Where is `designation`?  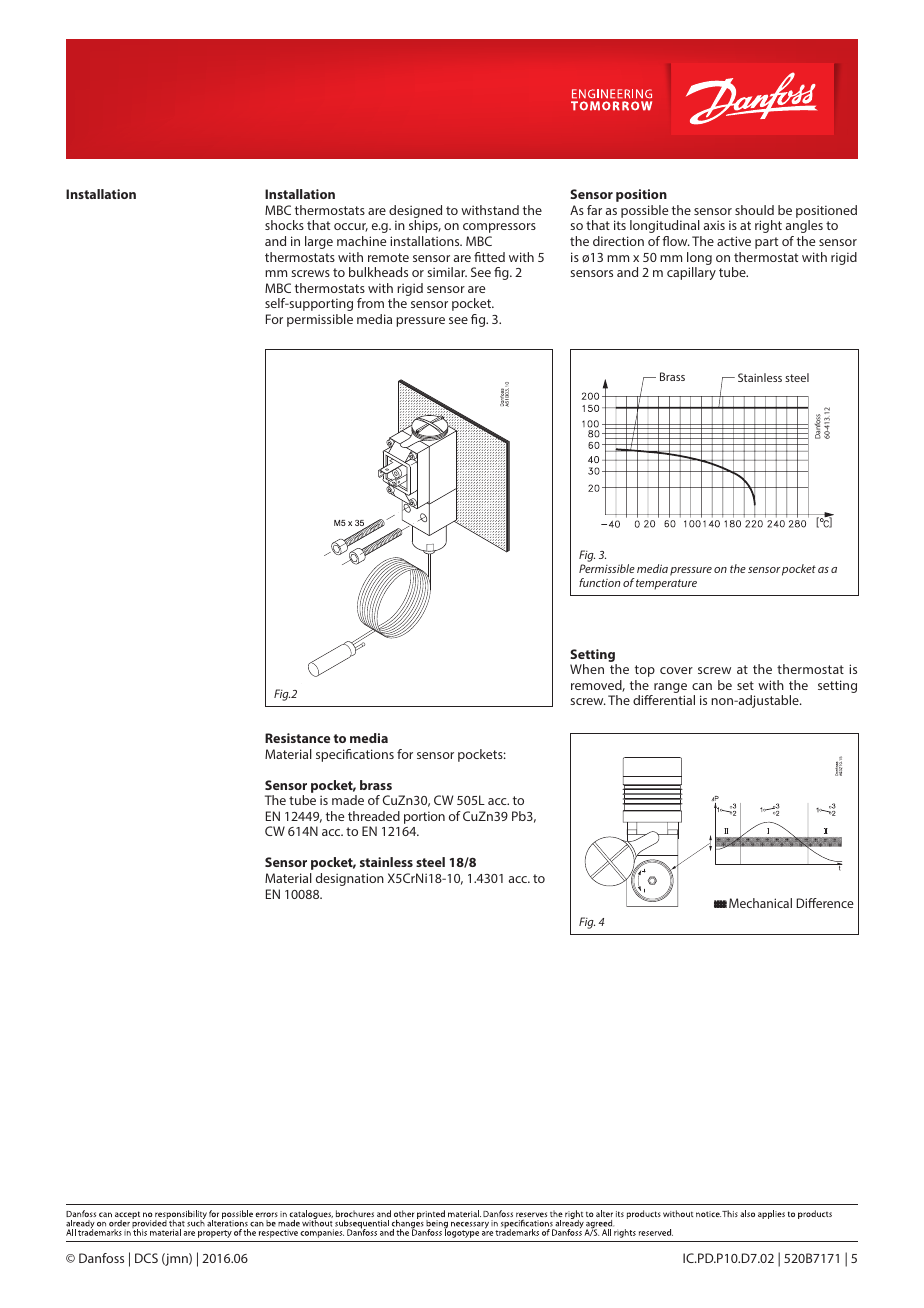 designation is located at coordinates (350, 879).
